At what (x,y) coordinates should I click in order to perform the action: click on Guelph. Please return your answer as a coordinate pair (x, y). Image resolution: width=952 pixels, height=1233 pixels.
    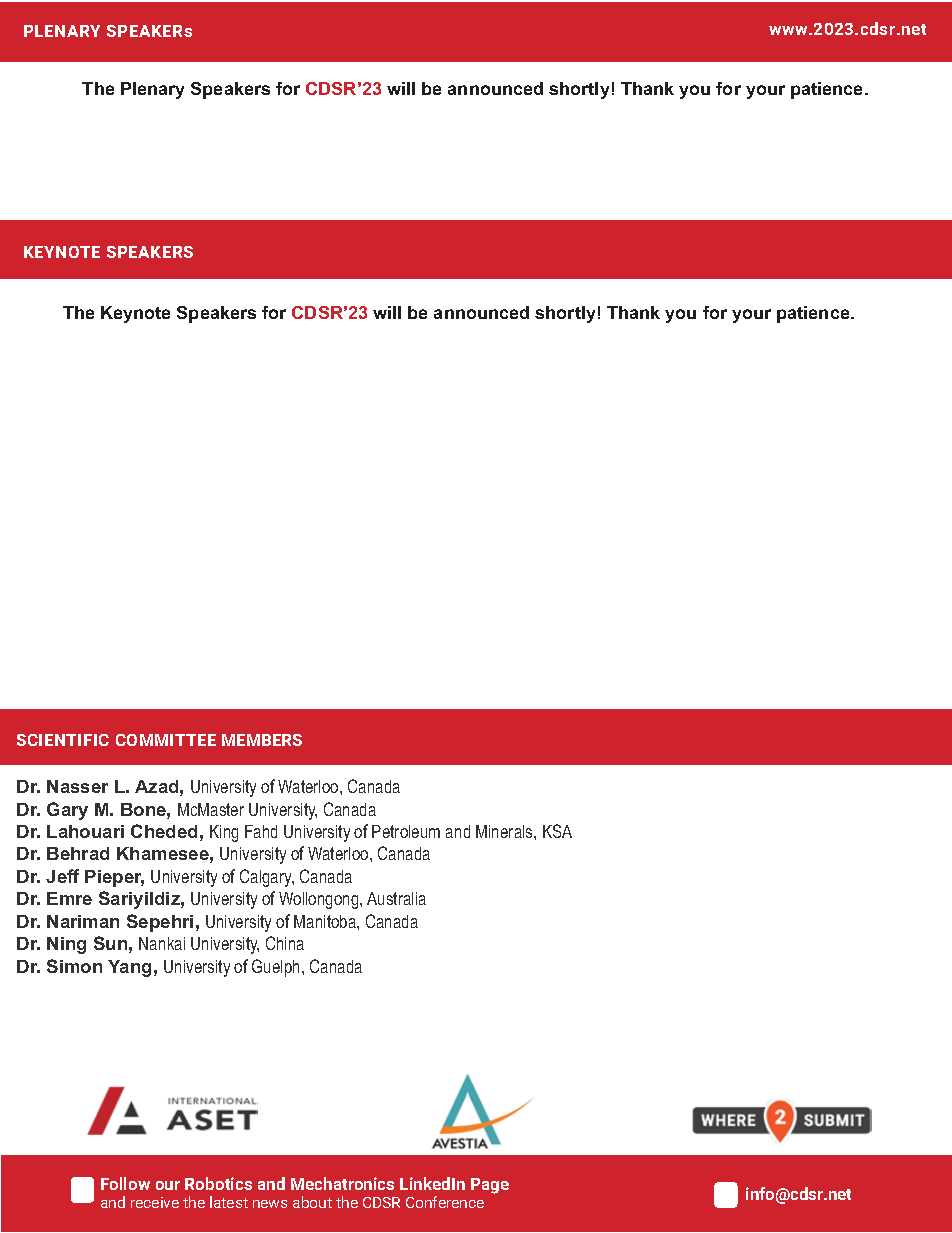
    Looking at the image, I should click on (277, 968).
